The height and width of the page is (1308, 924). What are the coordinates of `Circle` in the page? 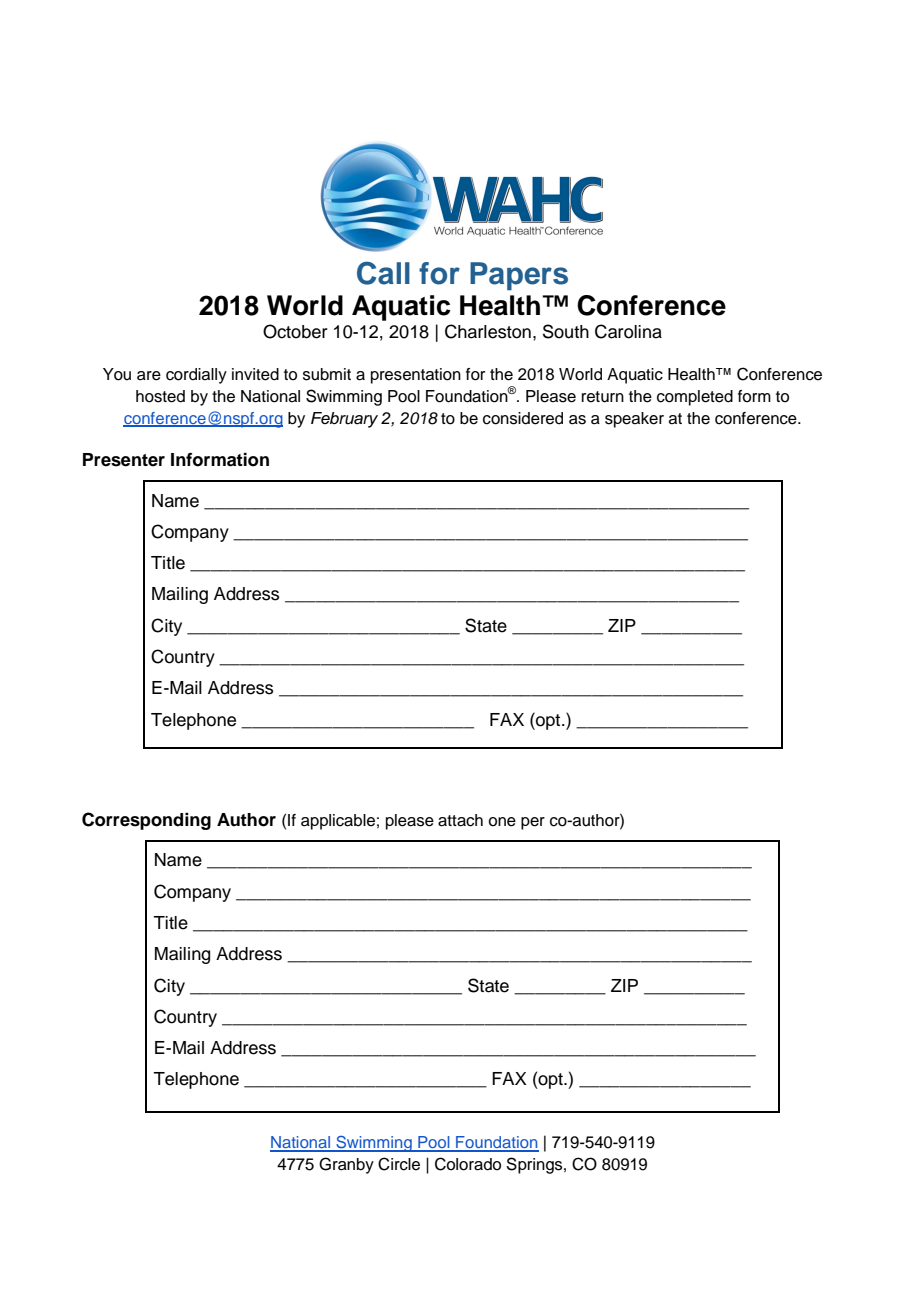 It's located at (399, 1164).
